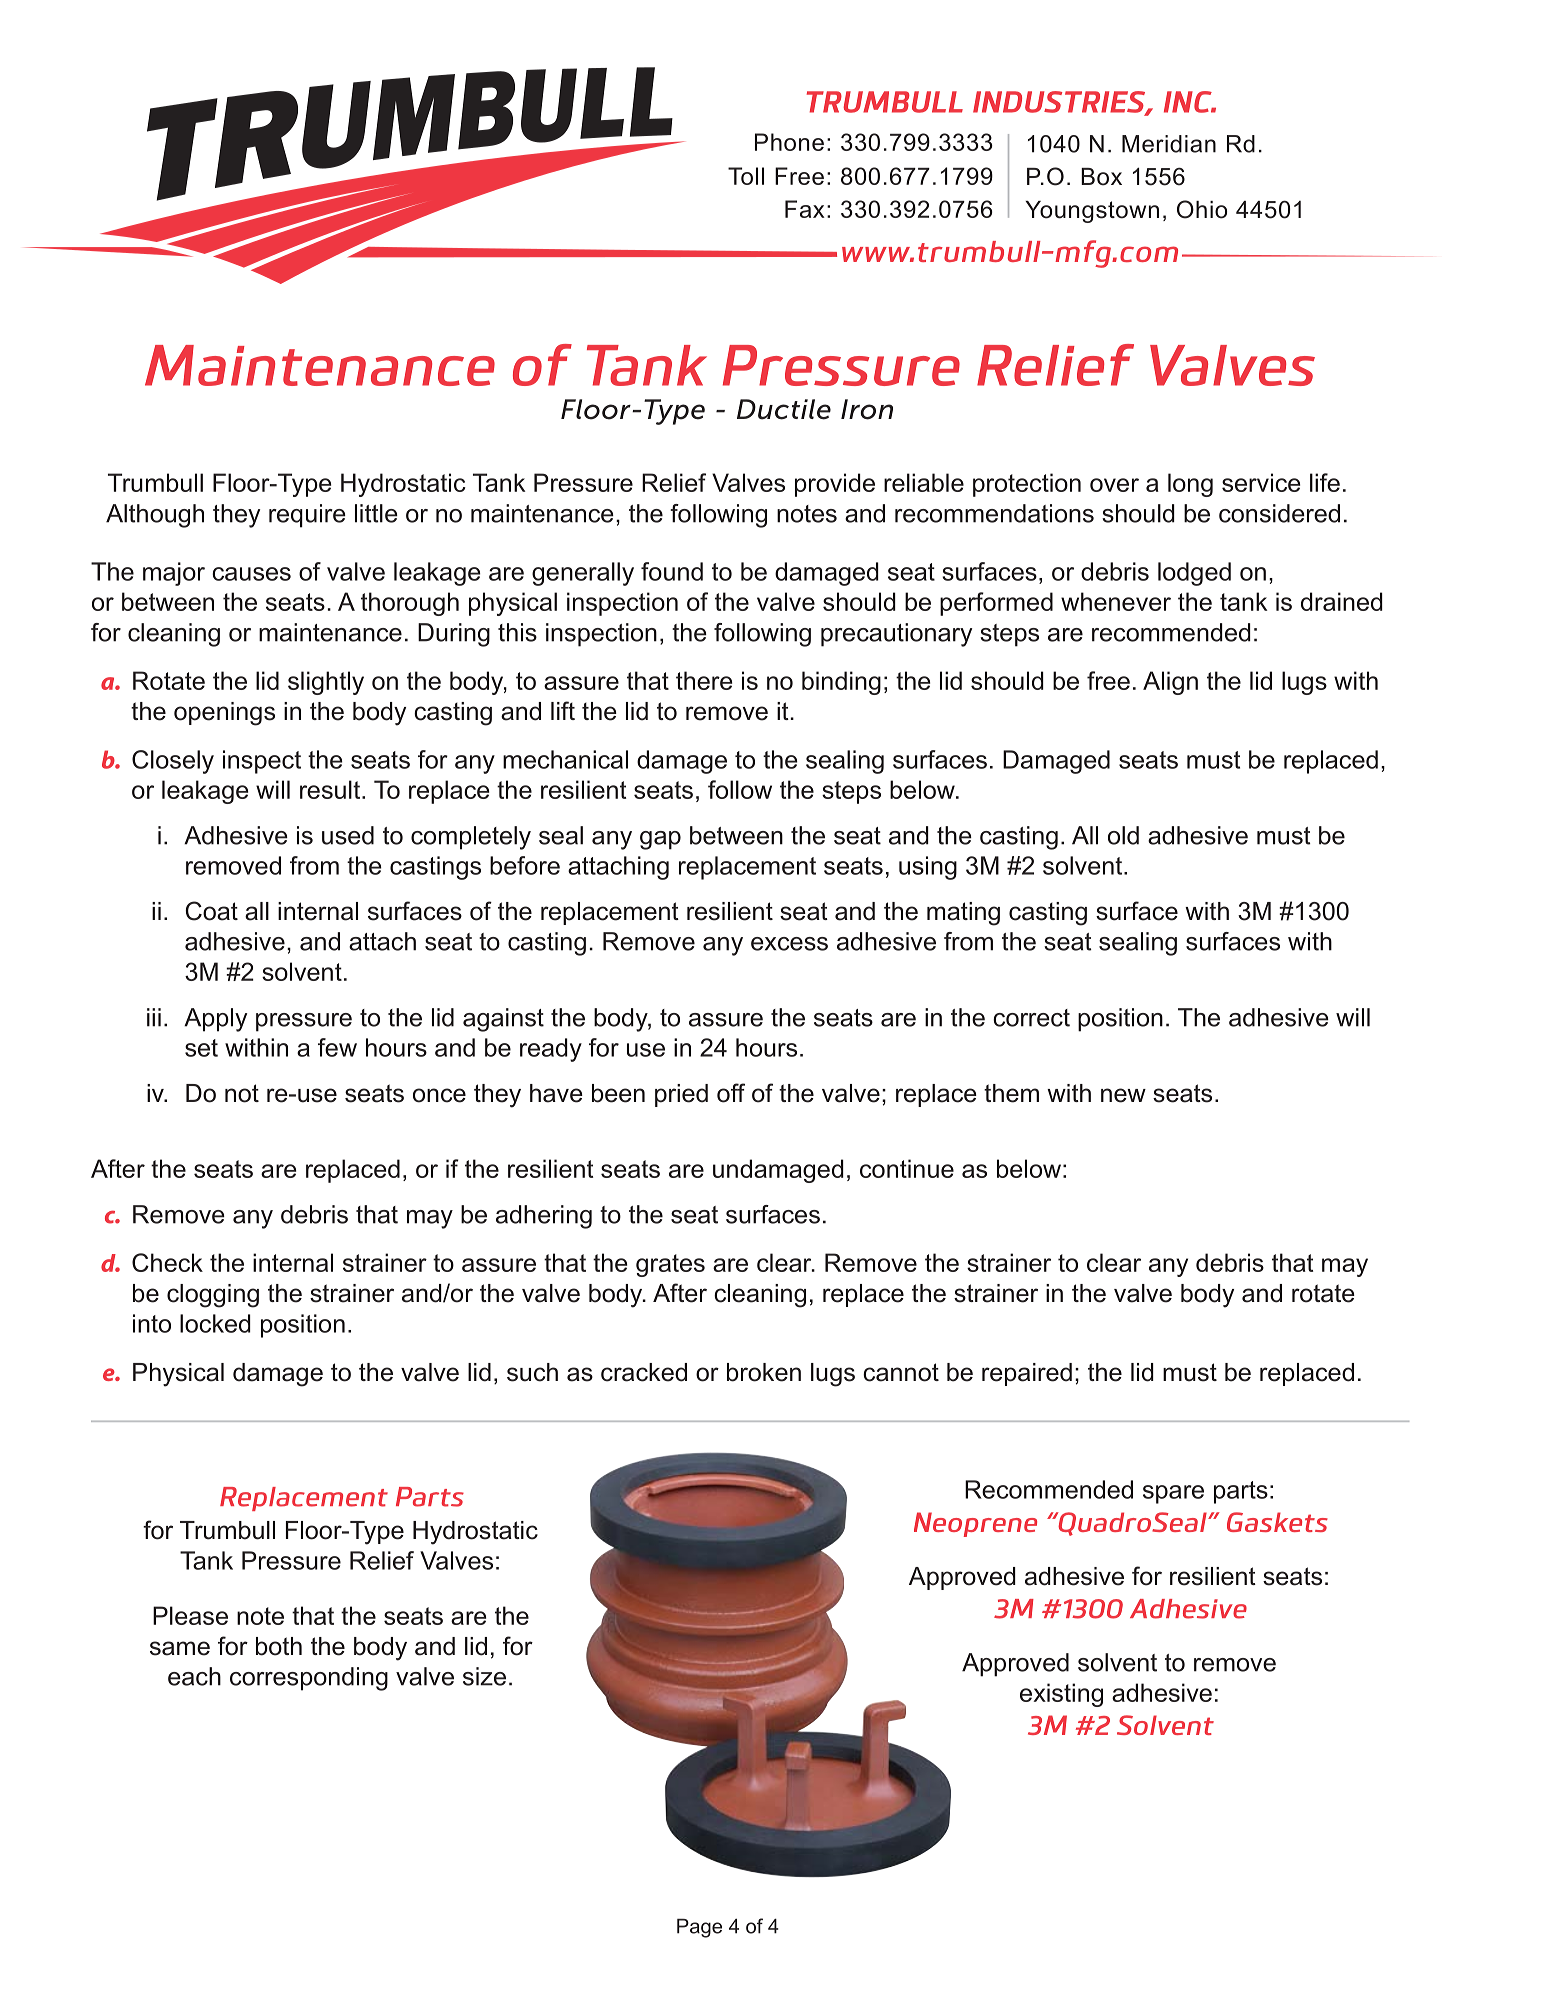 The width and height of the screenshot is (1546, 2001). I want to click on new, so click(1123, 1095).
